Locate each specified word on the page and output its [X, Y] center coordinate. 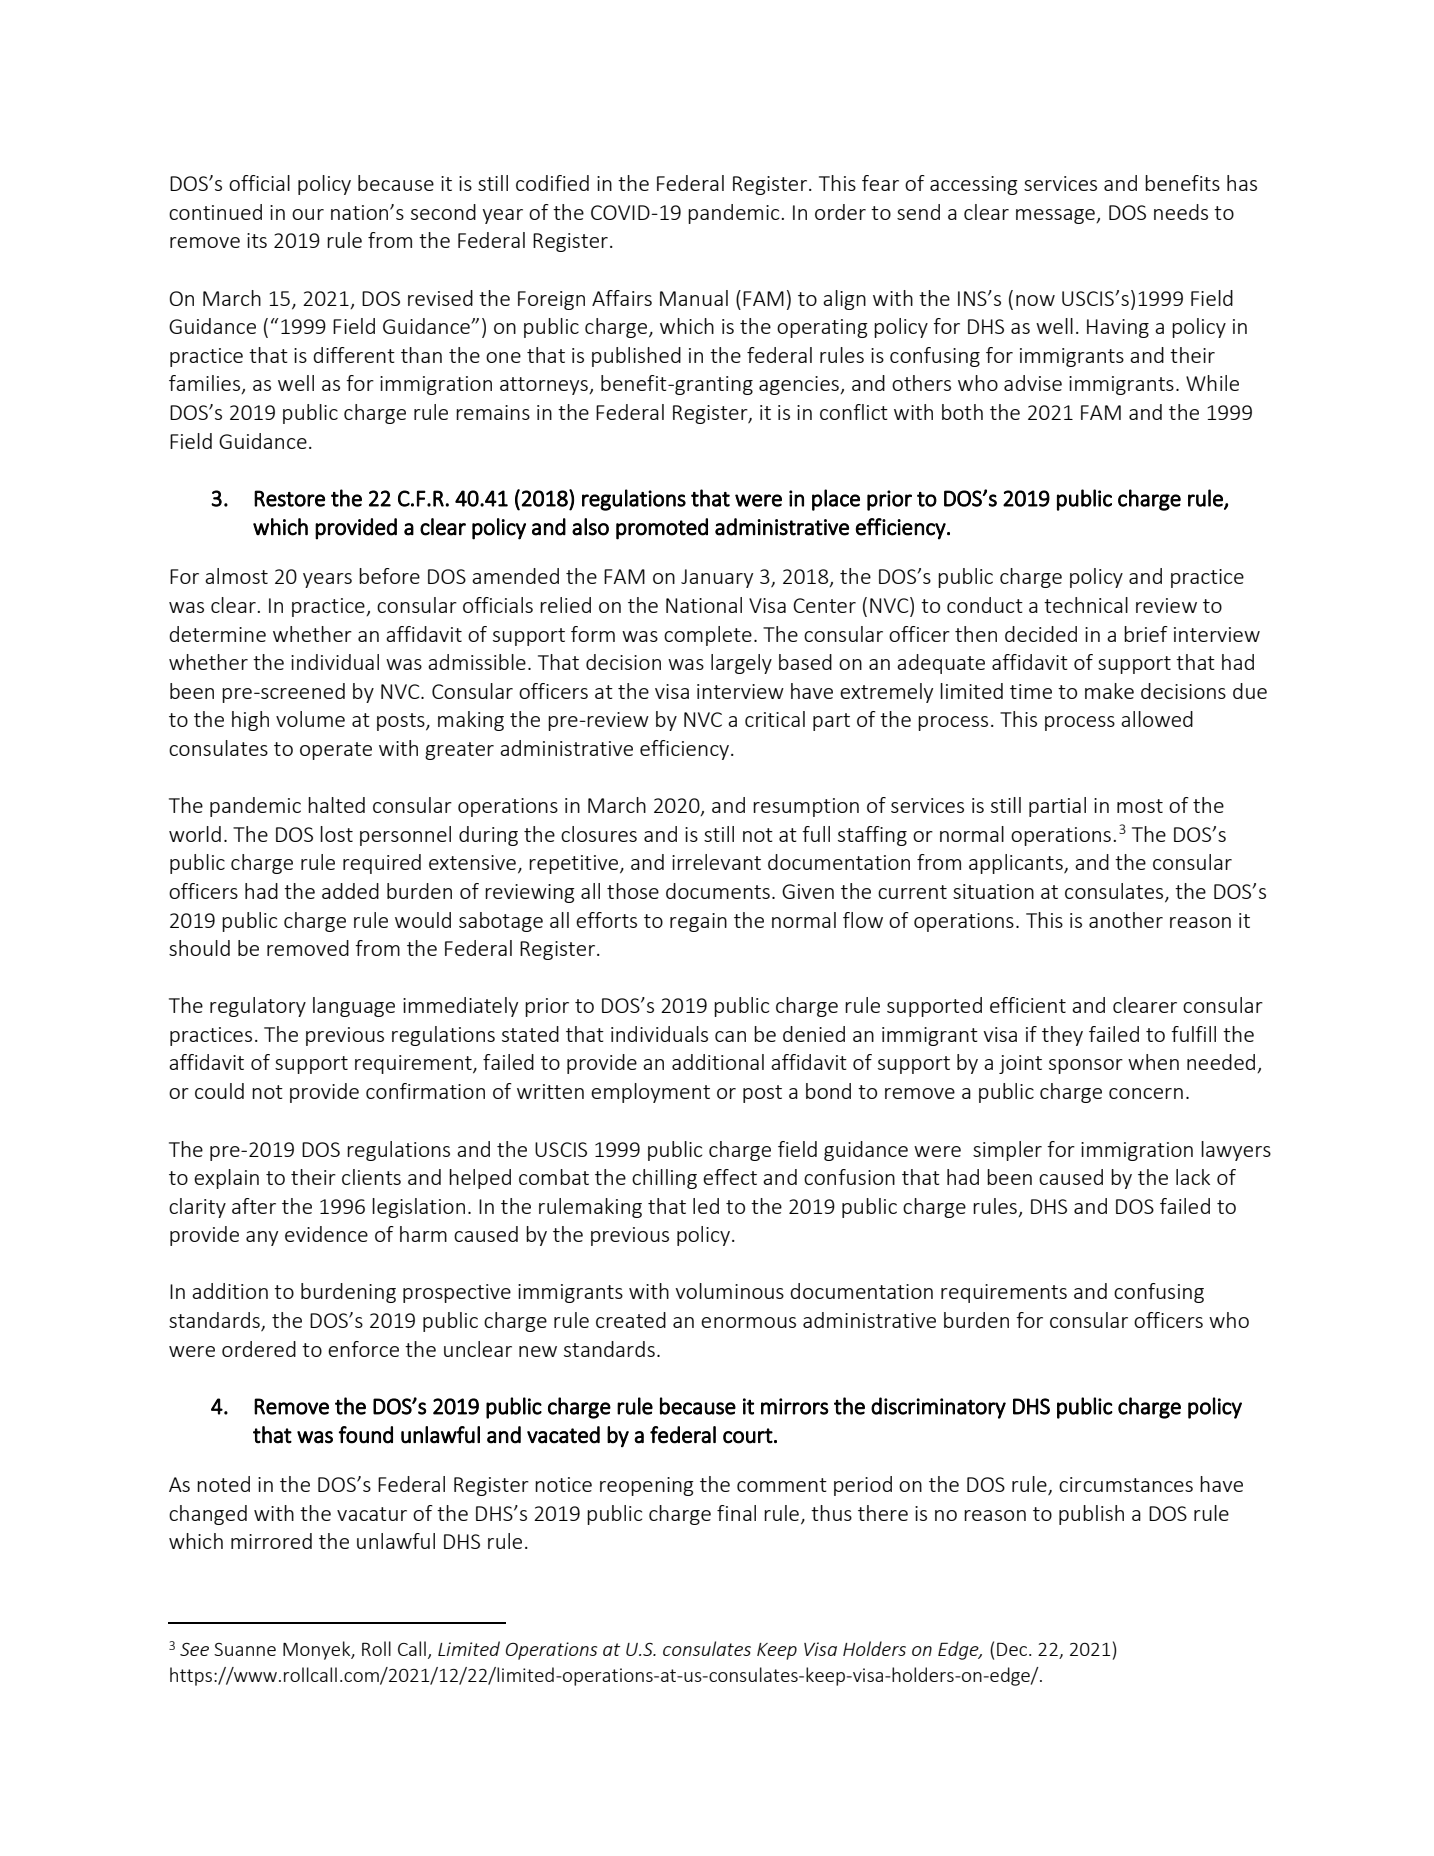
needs [1181, 212]
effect [730, 1177]
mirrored [271, 1541]
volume [310, 719]
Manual [694, 298]
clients [371, 1177]
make [1109, 691]
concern [1146, 1093]
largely [741, 664]
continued [215, 212]
